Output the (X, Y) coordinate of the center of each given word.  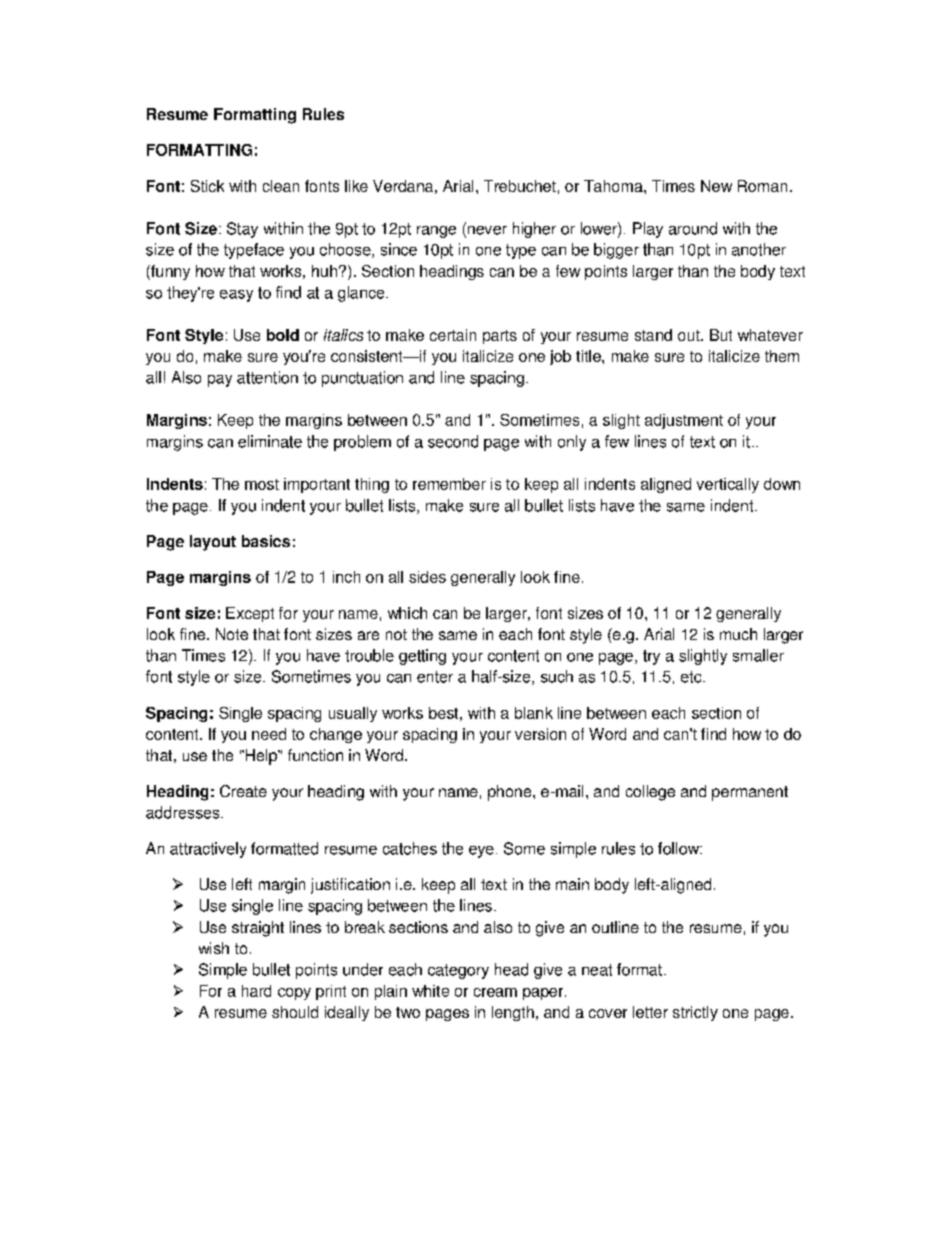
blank (534, 713)
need (269, 734)
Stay (242, 230)
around (693, 228)
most (262, 484)
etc (692, 677)
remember (449, 484)
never (486, 230)
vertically (728, 485)
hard (256, 991)
